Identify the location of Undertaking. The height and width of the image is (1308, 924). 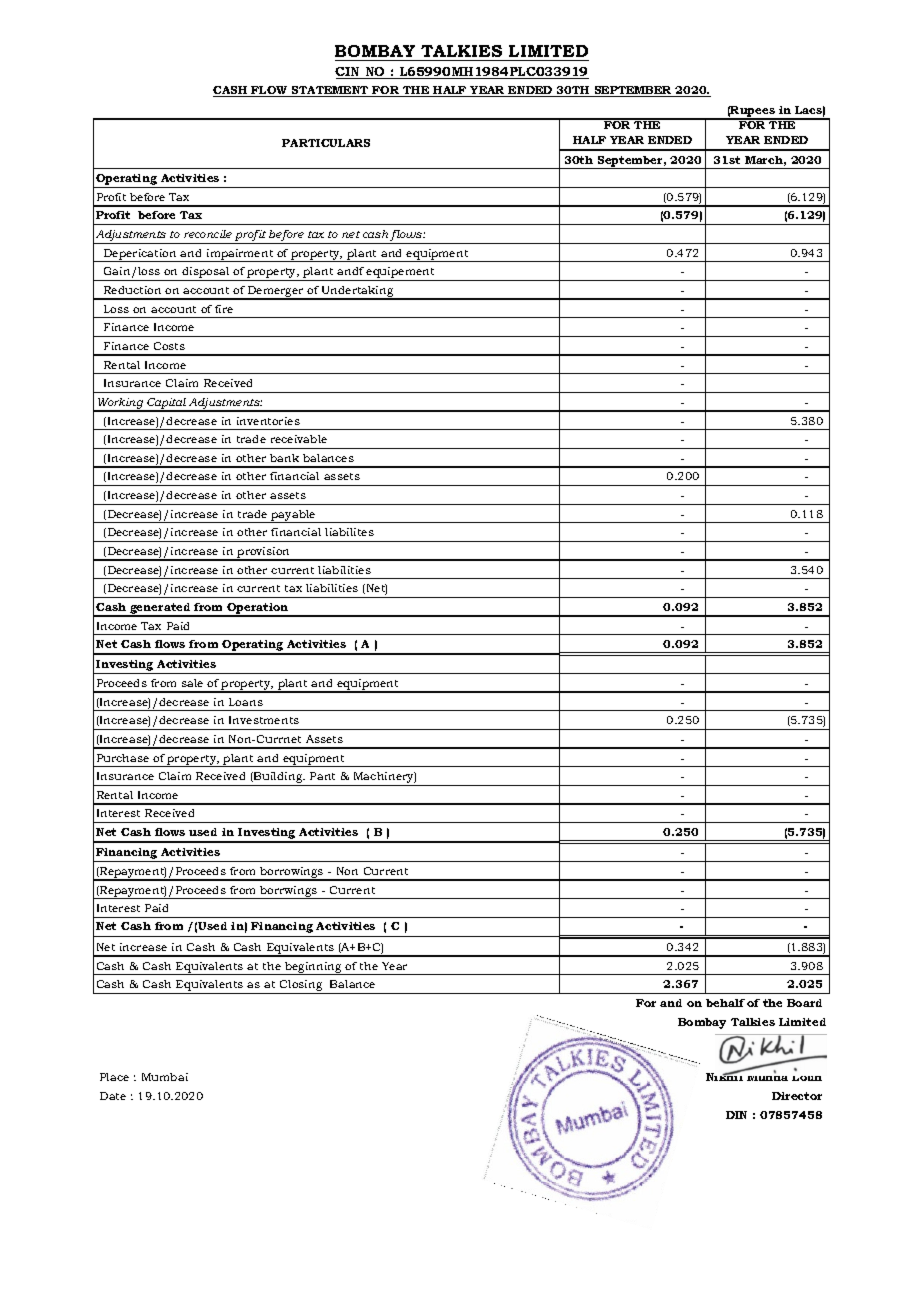
(358, 293).
